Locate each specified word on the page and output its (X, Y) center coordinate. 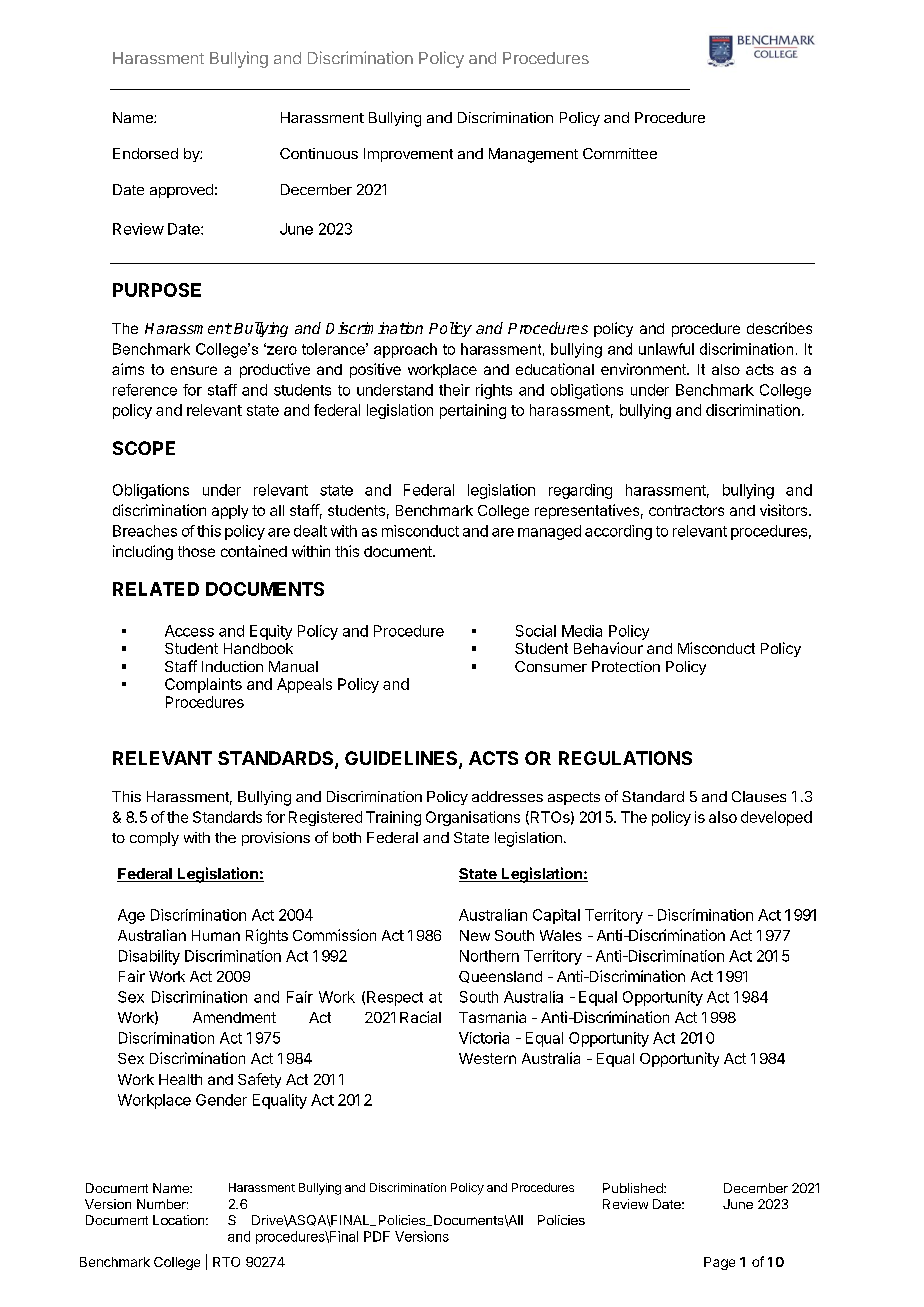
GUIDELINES (402, 759)
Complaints (203, 685)
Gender (221, 1100)
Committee (620, 153)
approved (181, 191)
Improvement (408, 155)
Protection (626, 666)
